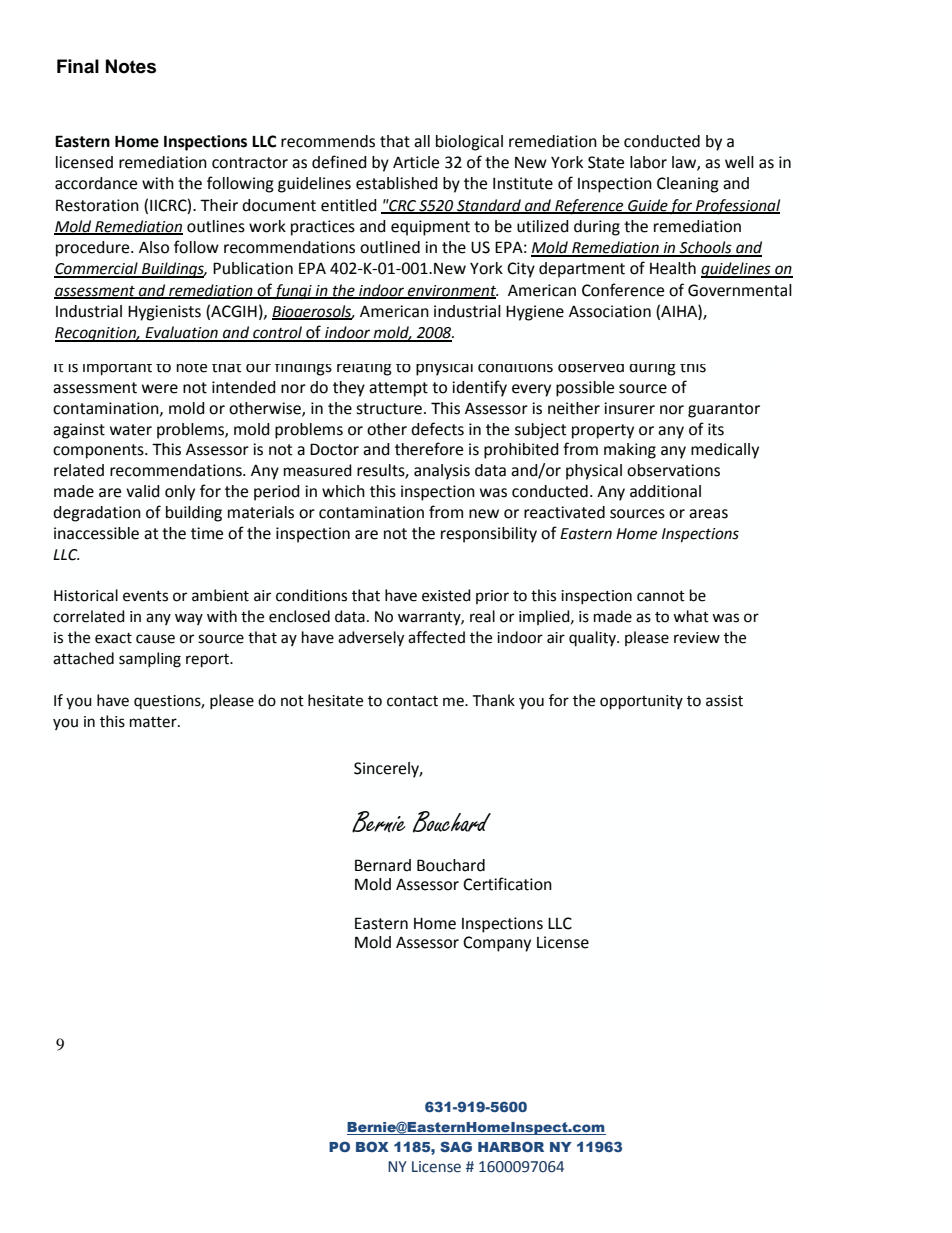 The height and width of the page is (1233, 952). I want to click on HARBOR, so click(511, 1146).
